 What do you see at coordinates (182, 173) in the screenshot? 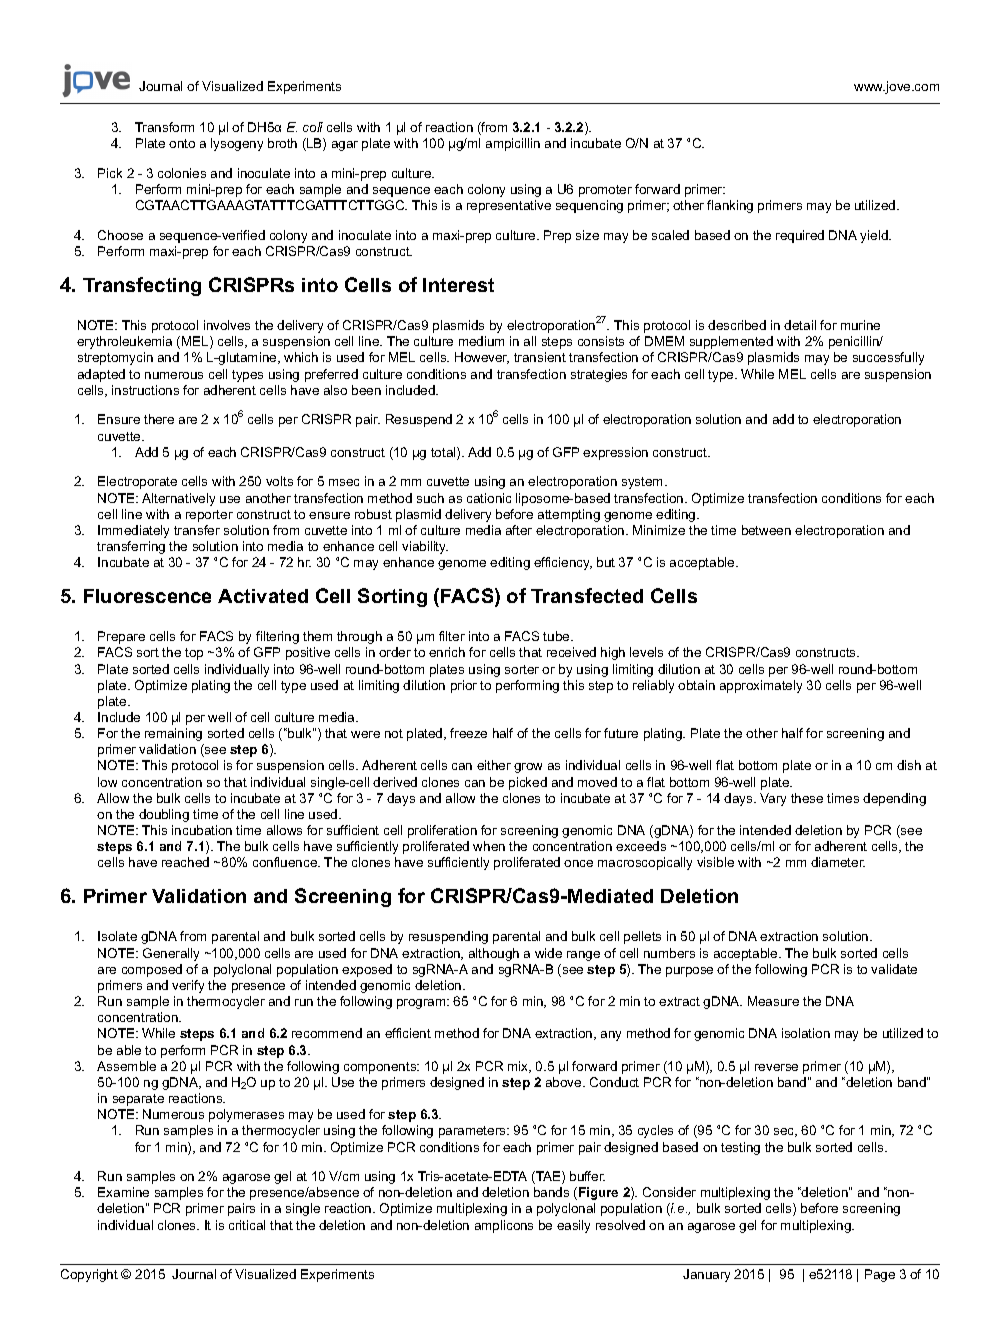
I see `colonies` at bounding box center [182, 173].
